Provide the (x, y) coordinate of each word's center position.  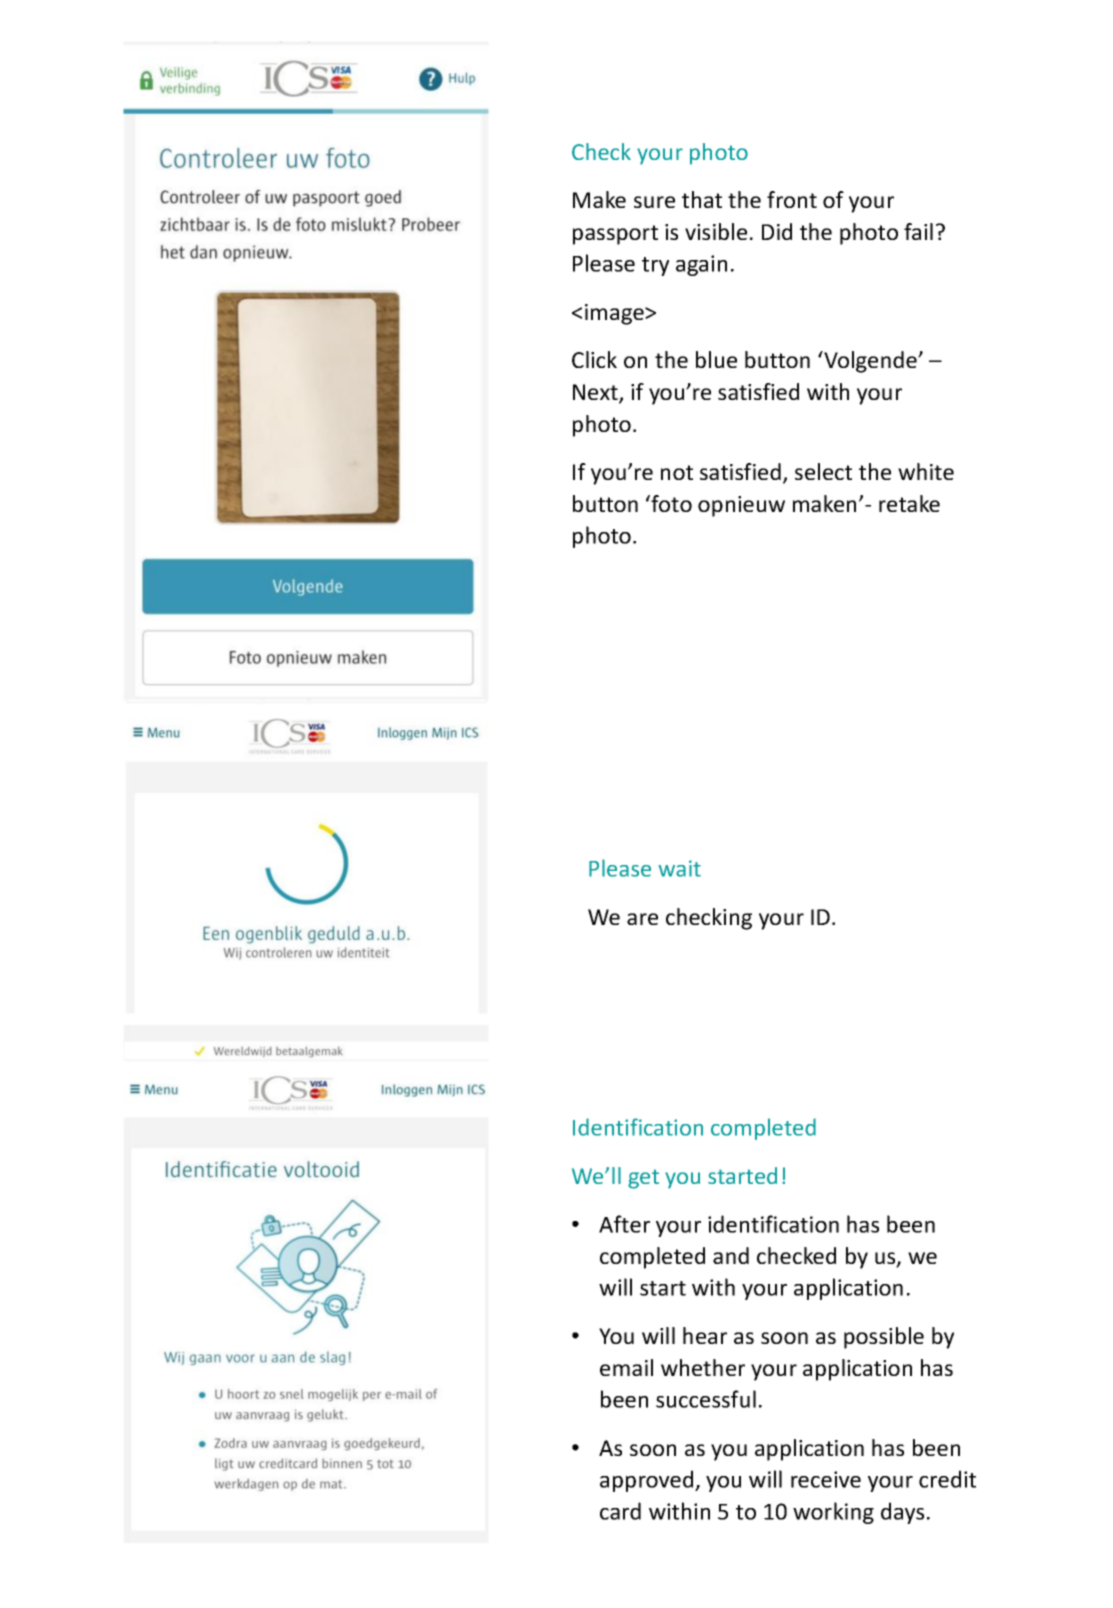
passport (615, 235)
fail (918, 231)
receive (826, 1479)
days (902, 1513)
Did (777, 231)
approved (648, 1481)
